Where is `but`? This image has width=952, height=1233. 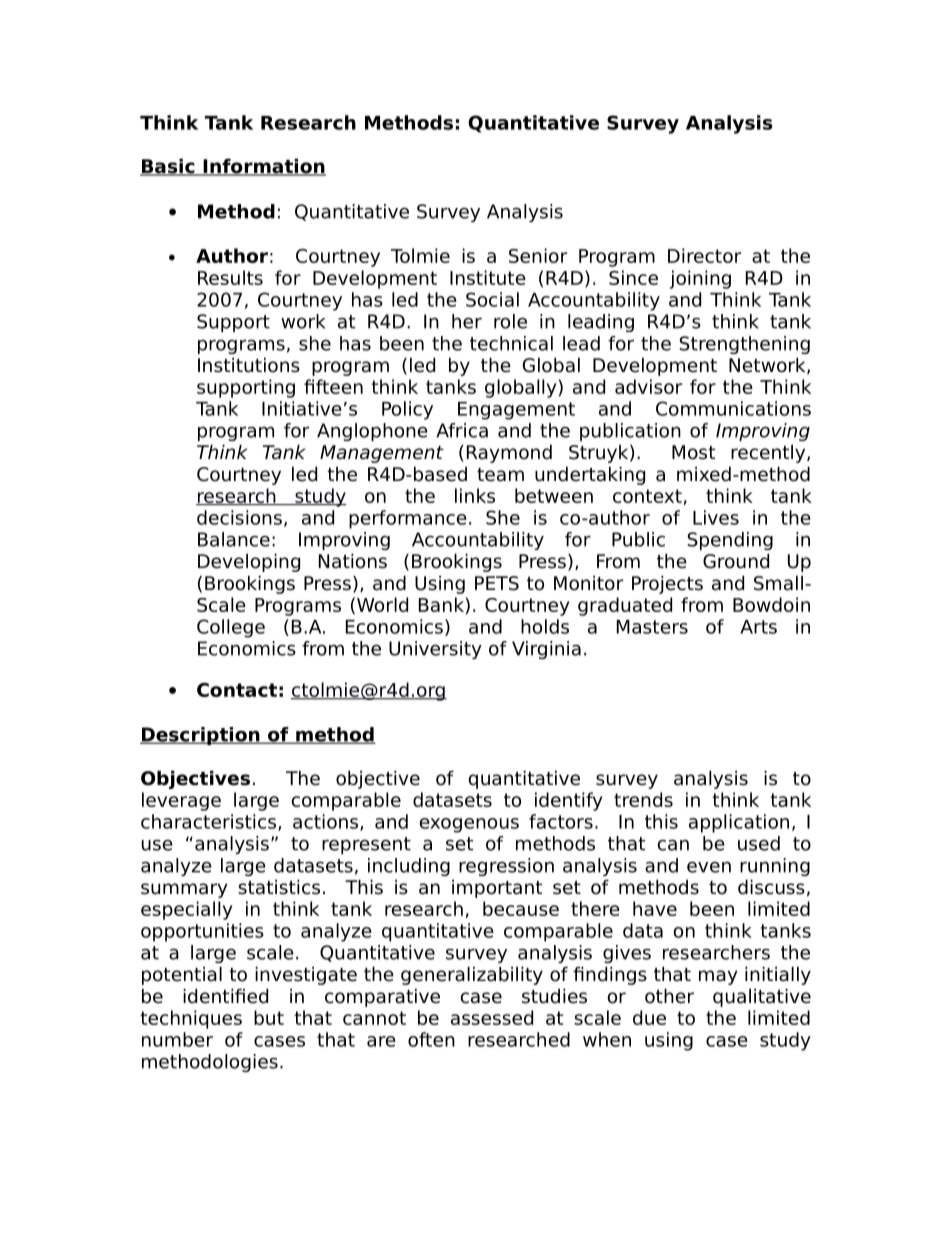
but is located at coordinates (269, 1017).
